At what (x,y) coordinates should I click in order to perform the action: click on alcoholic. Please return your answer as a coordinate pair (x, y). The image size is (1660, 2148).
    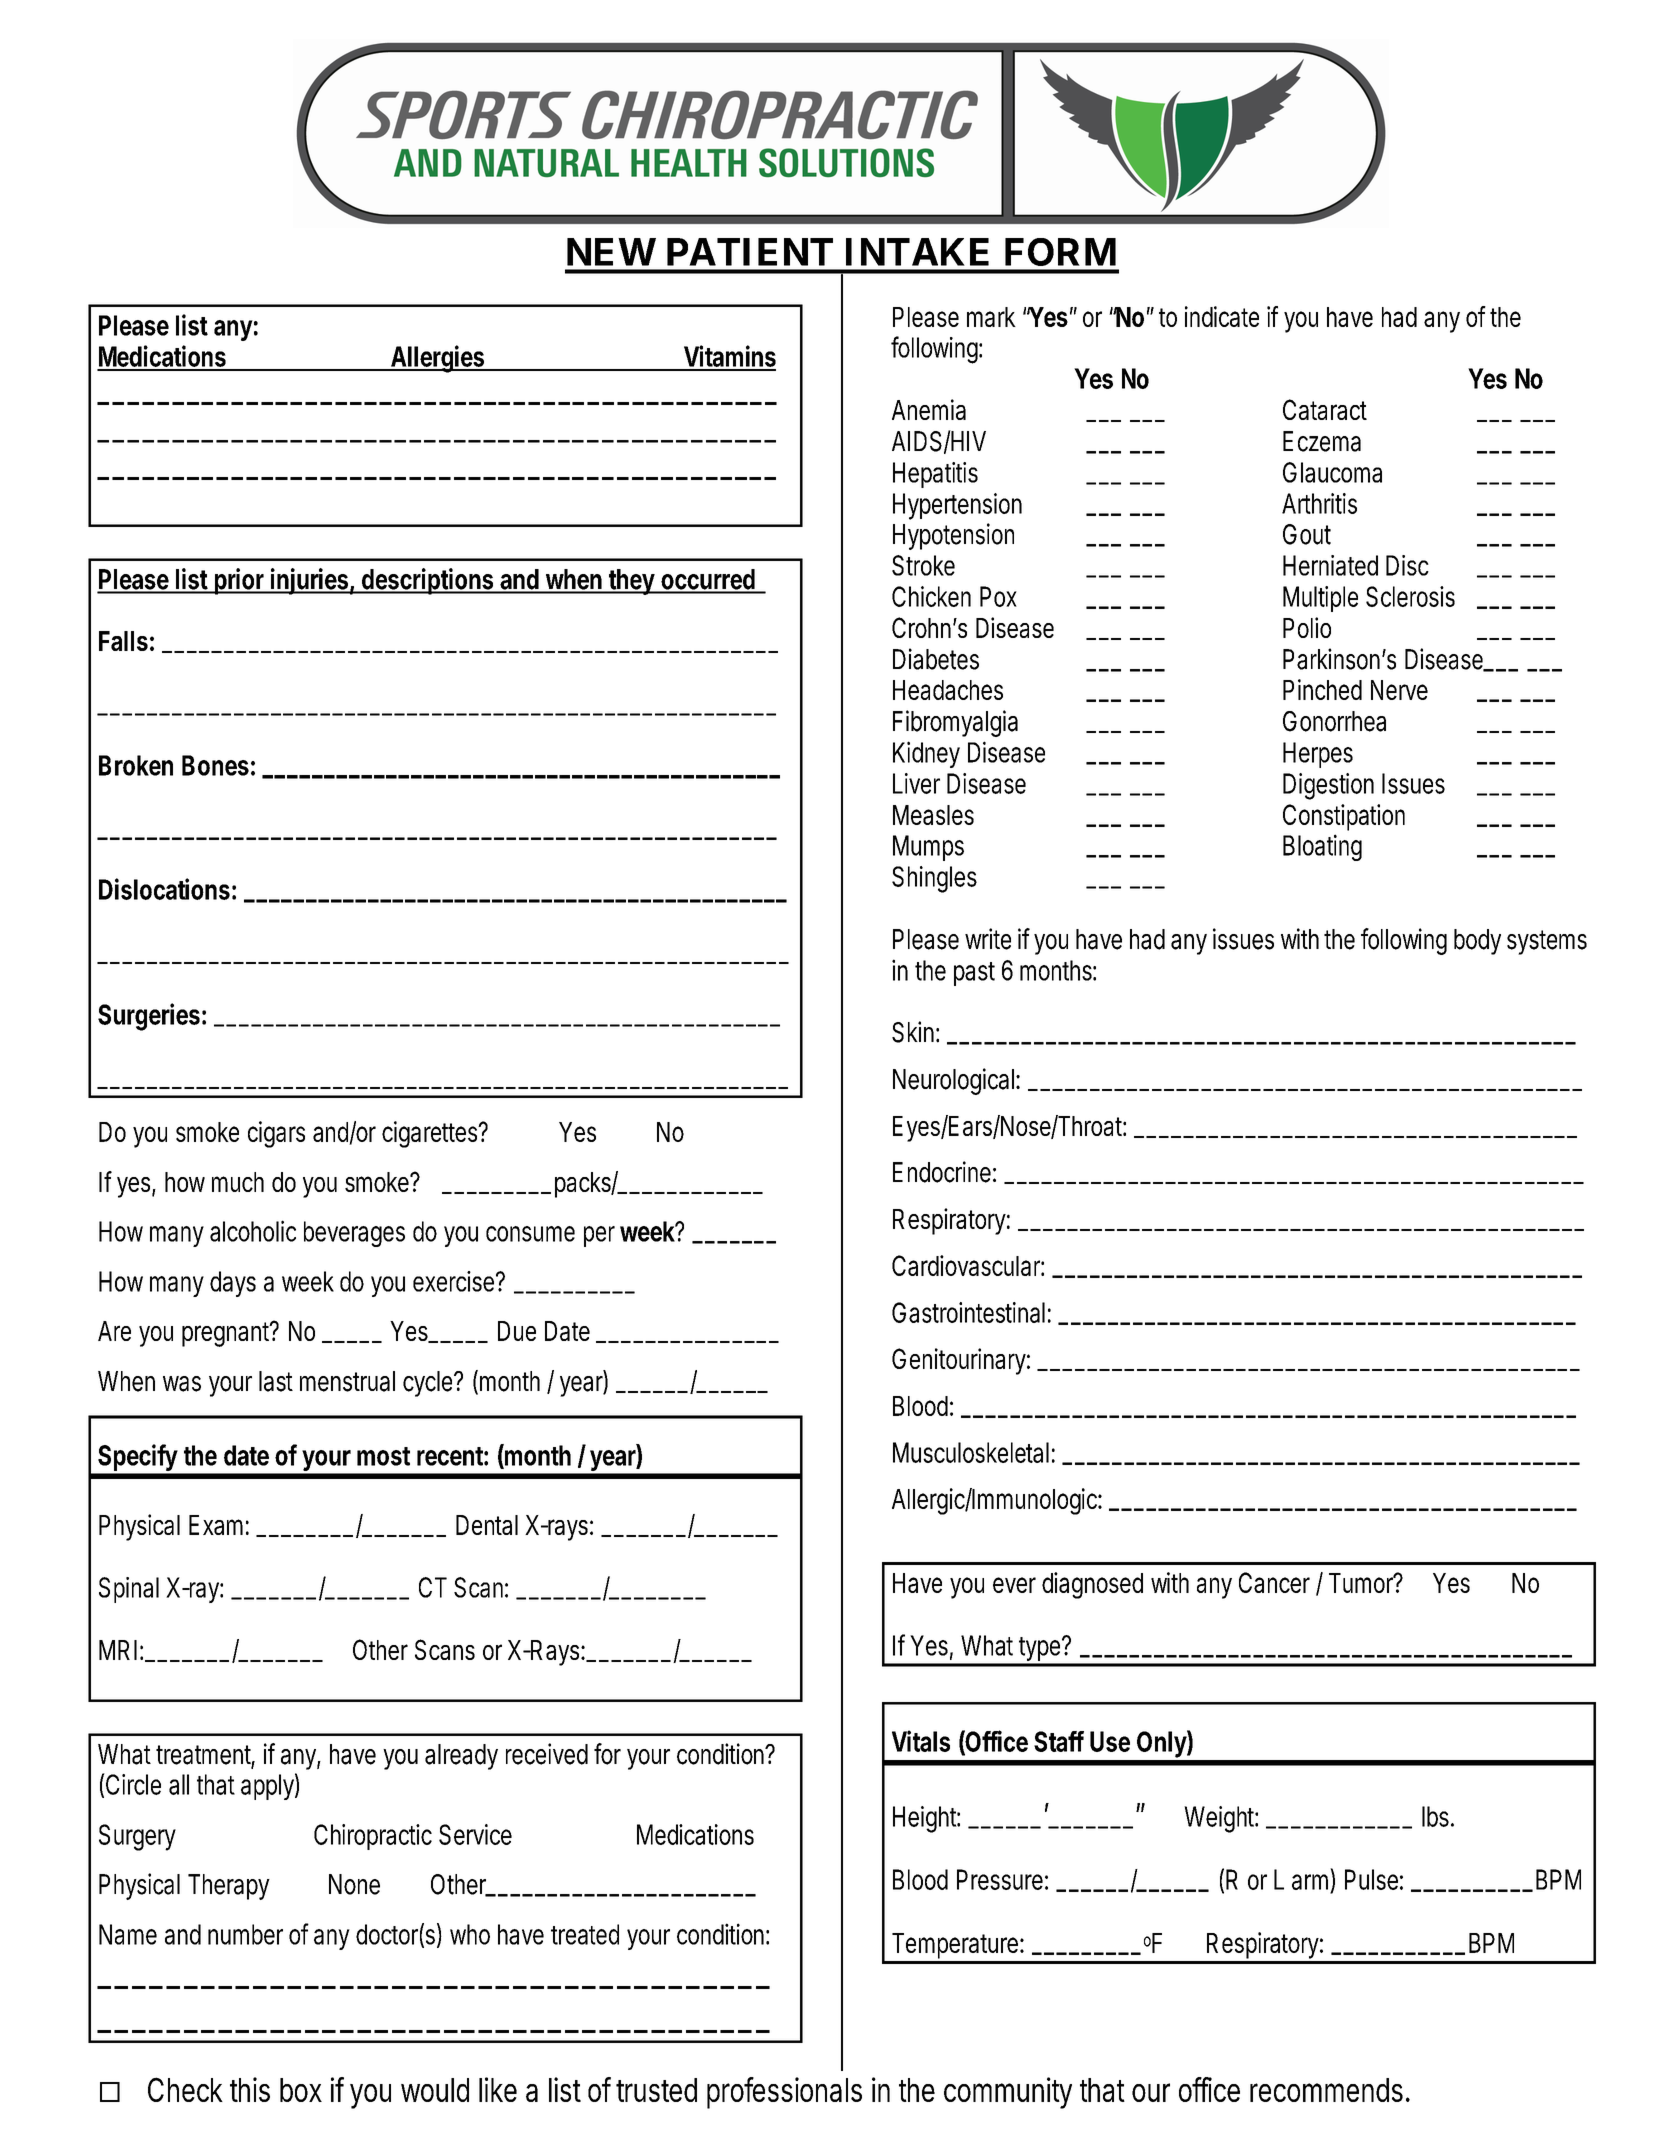
    Looking at the image, I should click on (253, 1231).
